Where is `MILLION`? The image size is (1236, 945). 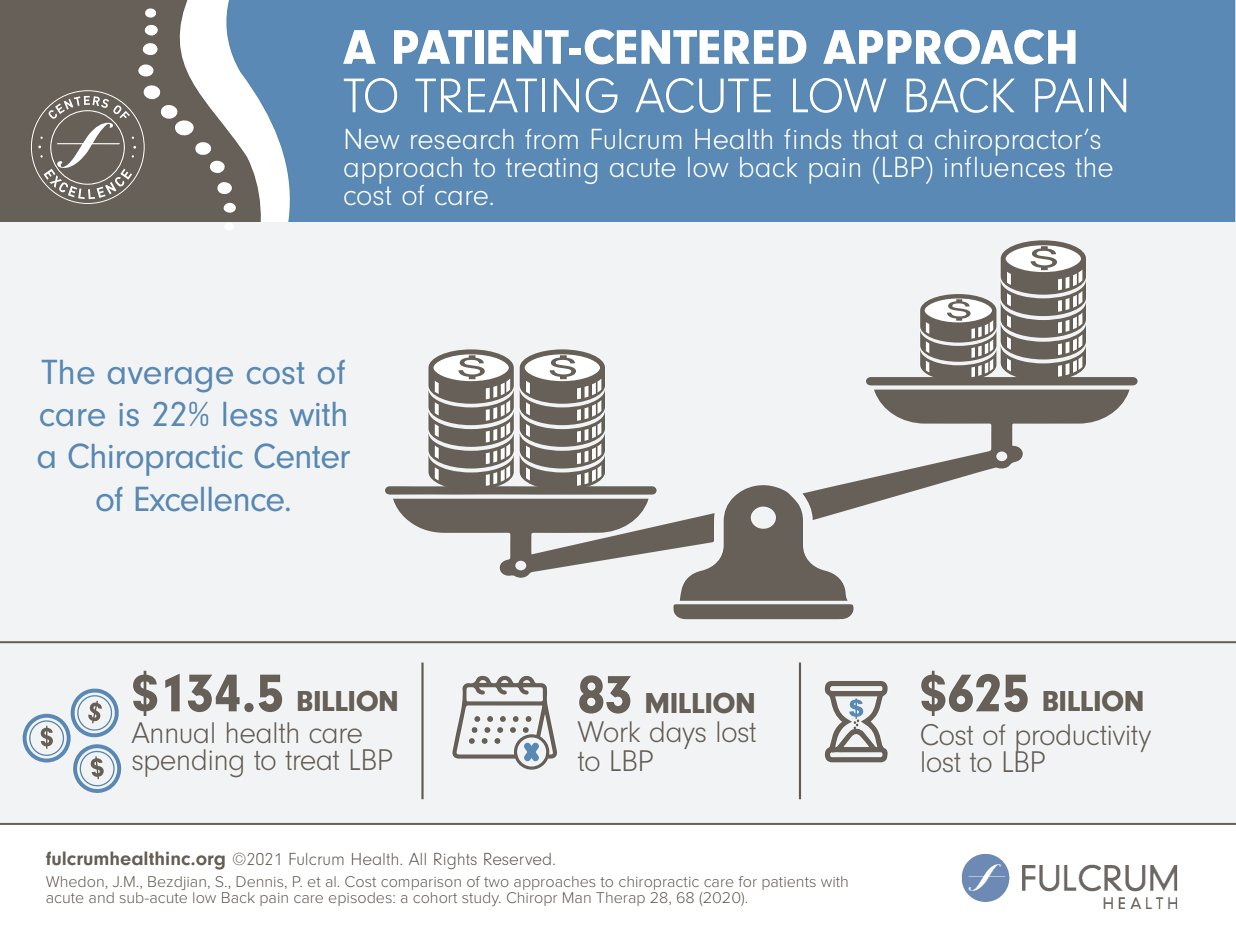
MILLION is located at coordinates (700, 703).
